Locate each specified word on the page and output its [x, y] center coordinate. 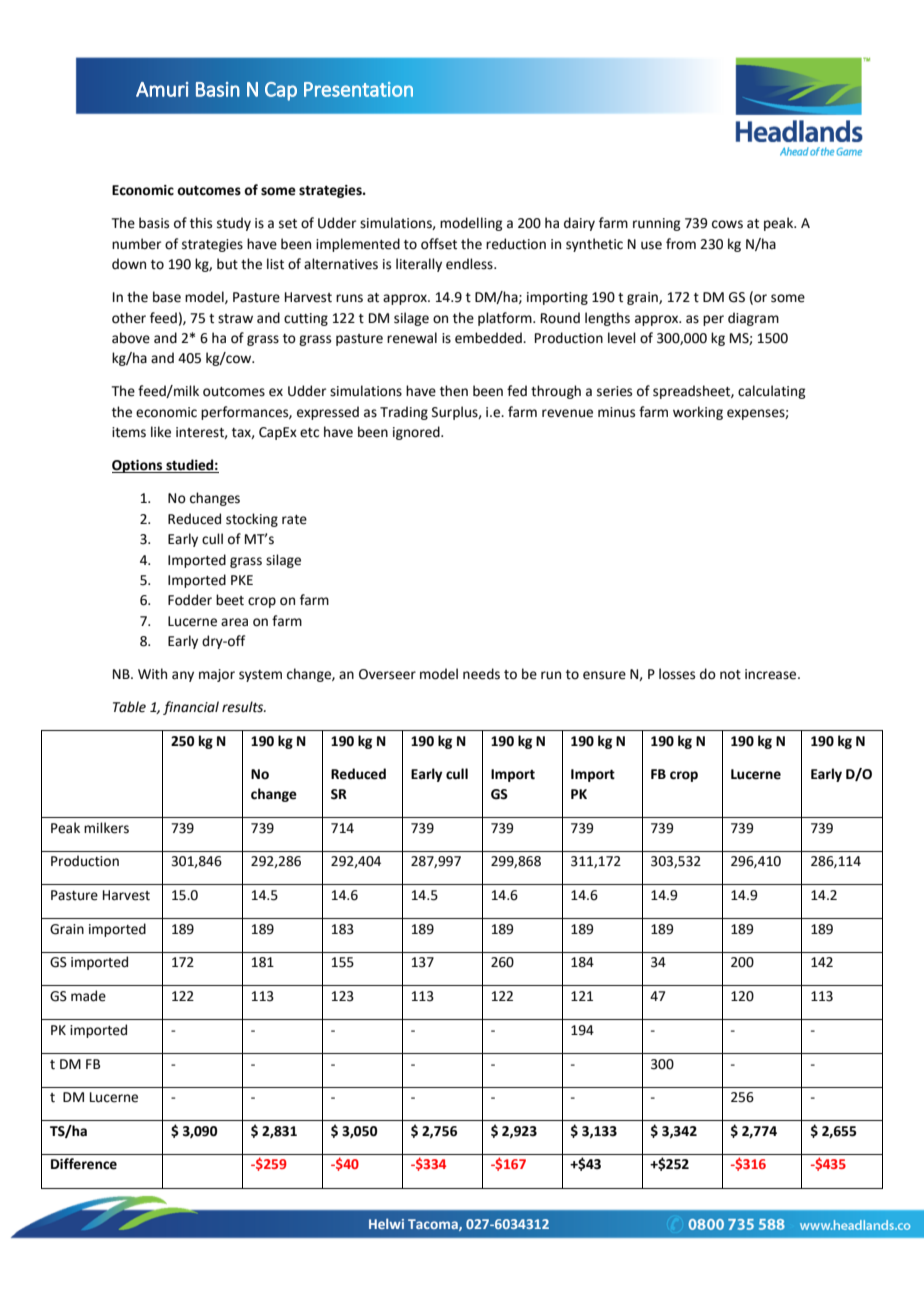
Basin [218, 89]
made [88, 996]
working [698, 413]
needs [481, 674]
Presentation [358, 89]
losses [677, 674]
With [152, 674]
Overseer [387, 674]
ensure [604, 675]
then [454, 391]
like [161, 432]
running [656, 224]
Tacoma [434, 1225]
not [730, 675]
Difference [84, 1164]
